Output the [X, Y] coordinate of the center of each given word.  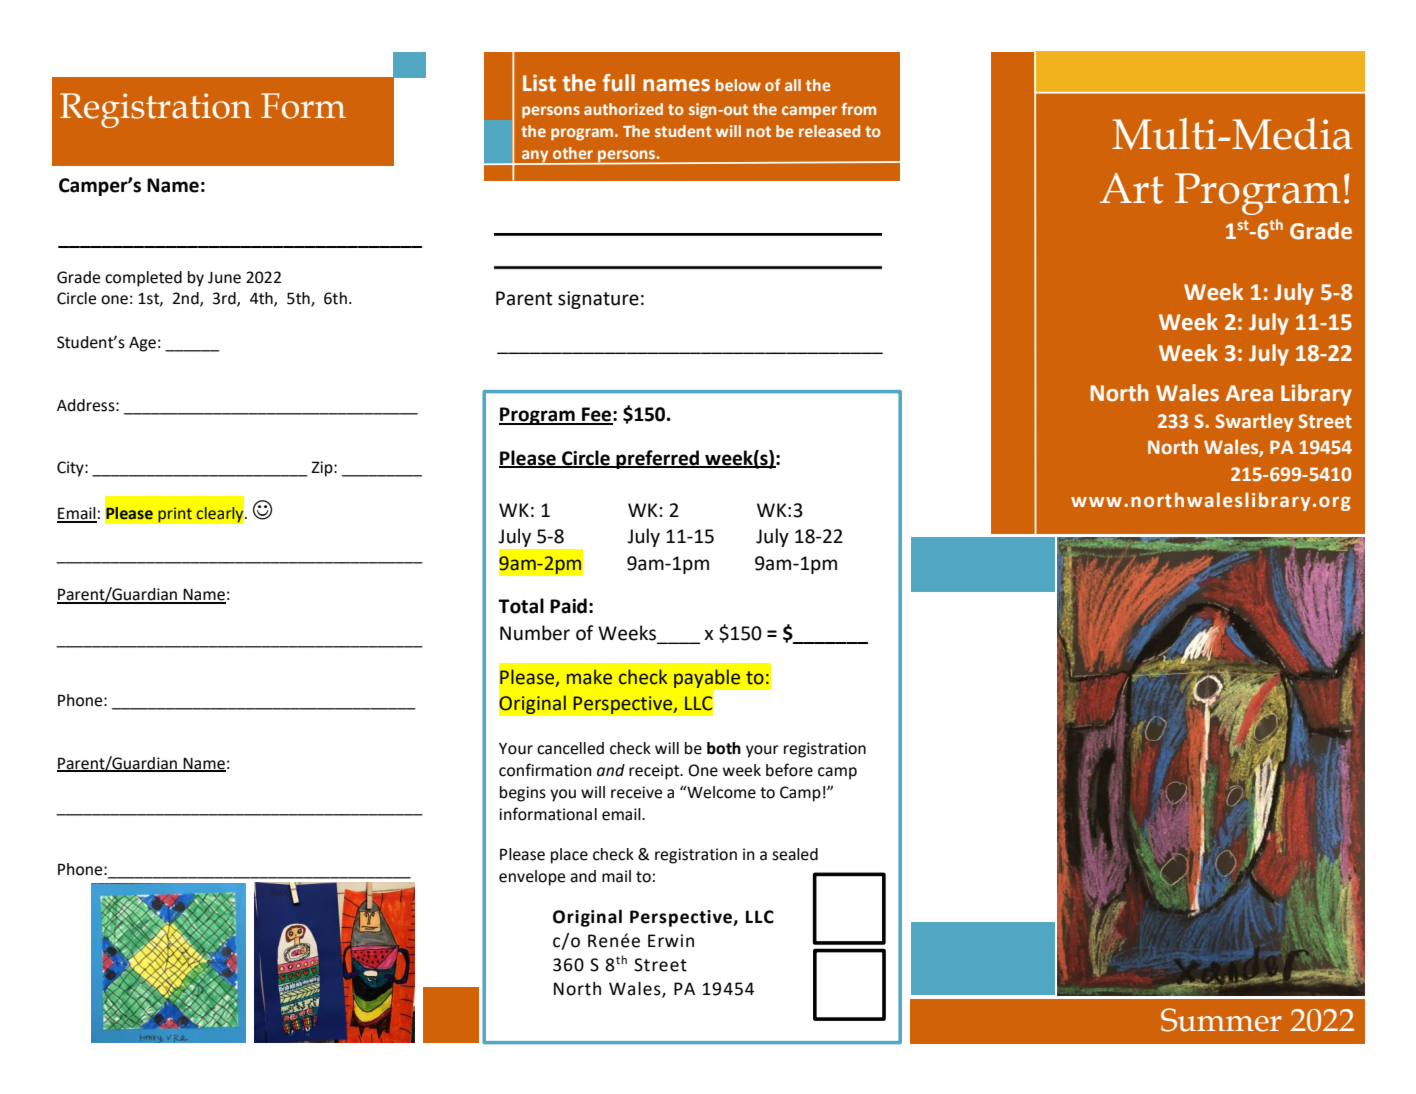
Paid [568, 606]
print [175, 515]
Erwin [671, 940]
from [858, 109]
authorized [623, 109]
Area [1249, 393]
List [539, 83]
